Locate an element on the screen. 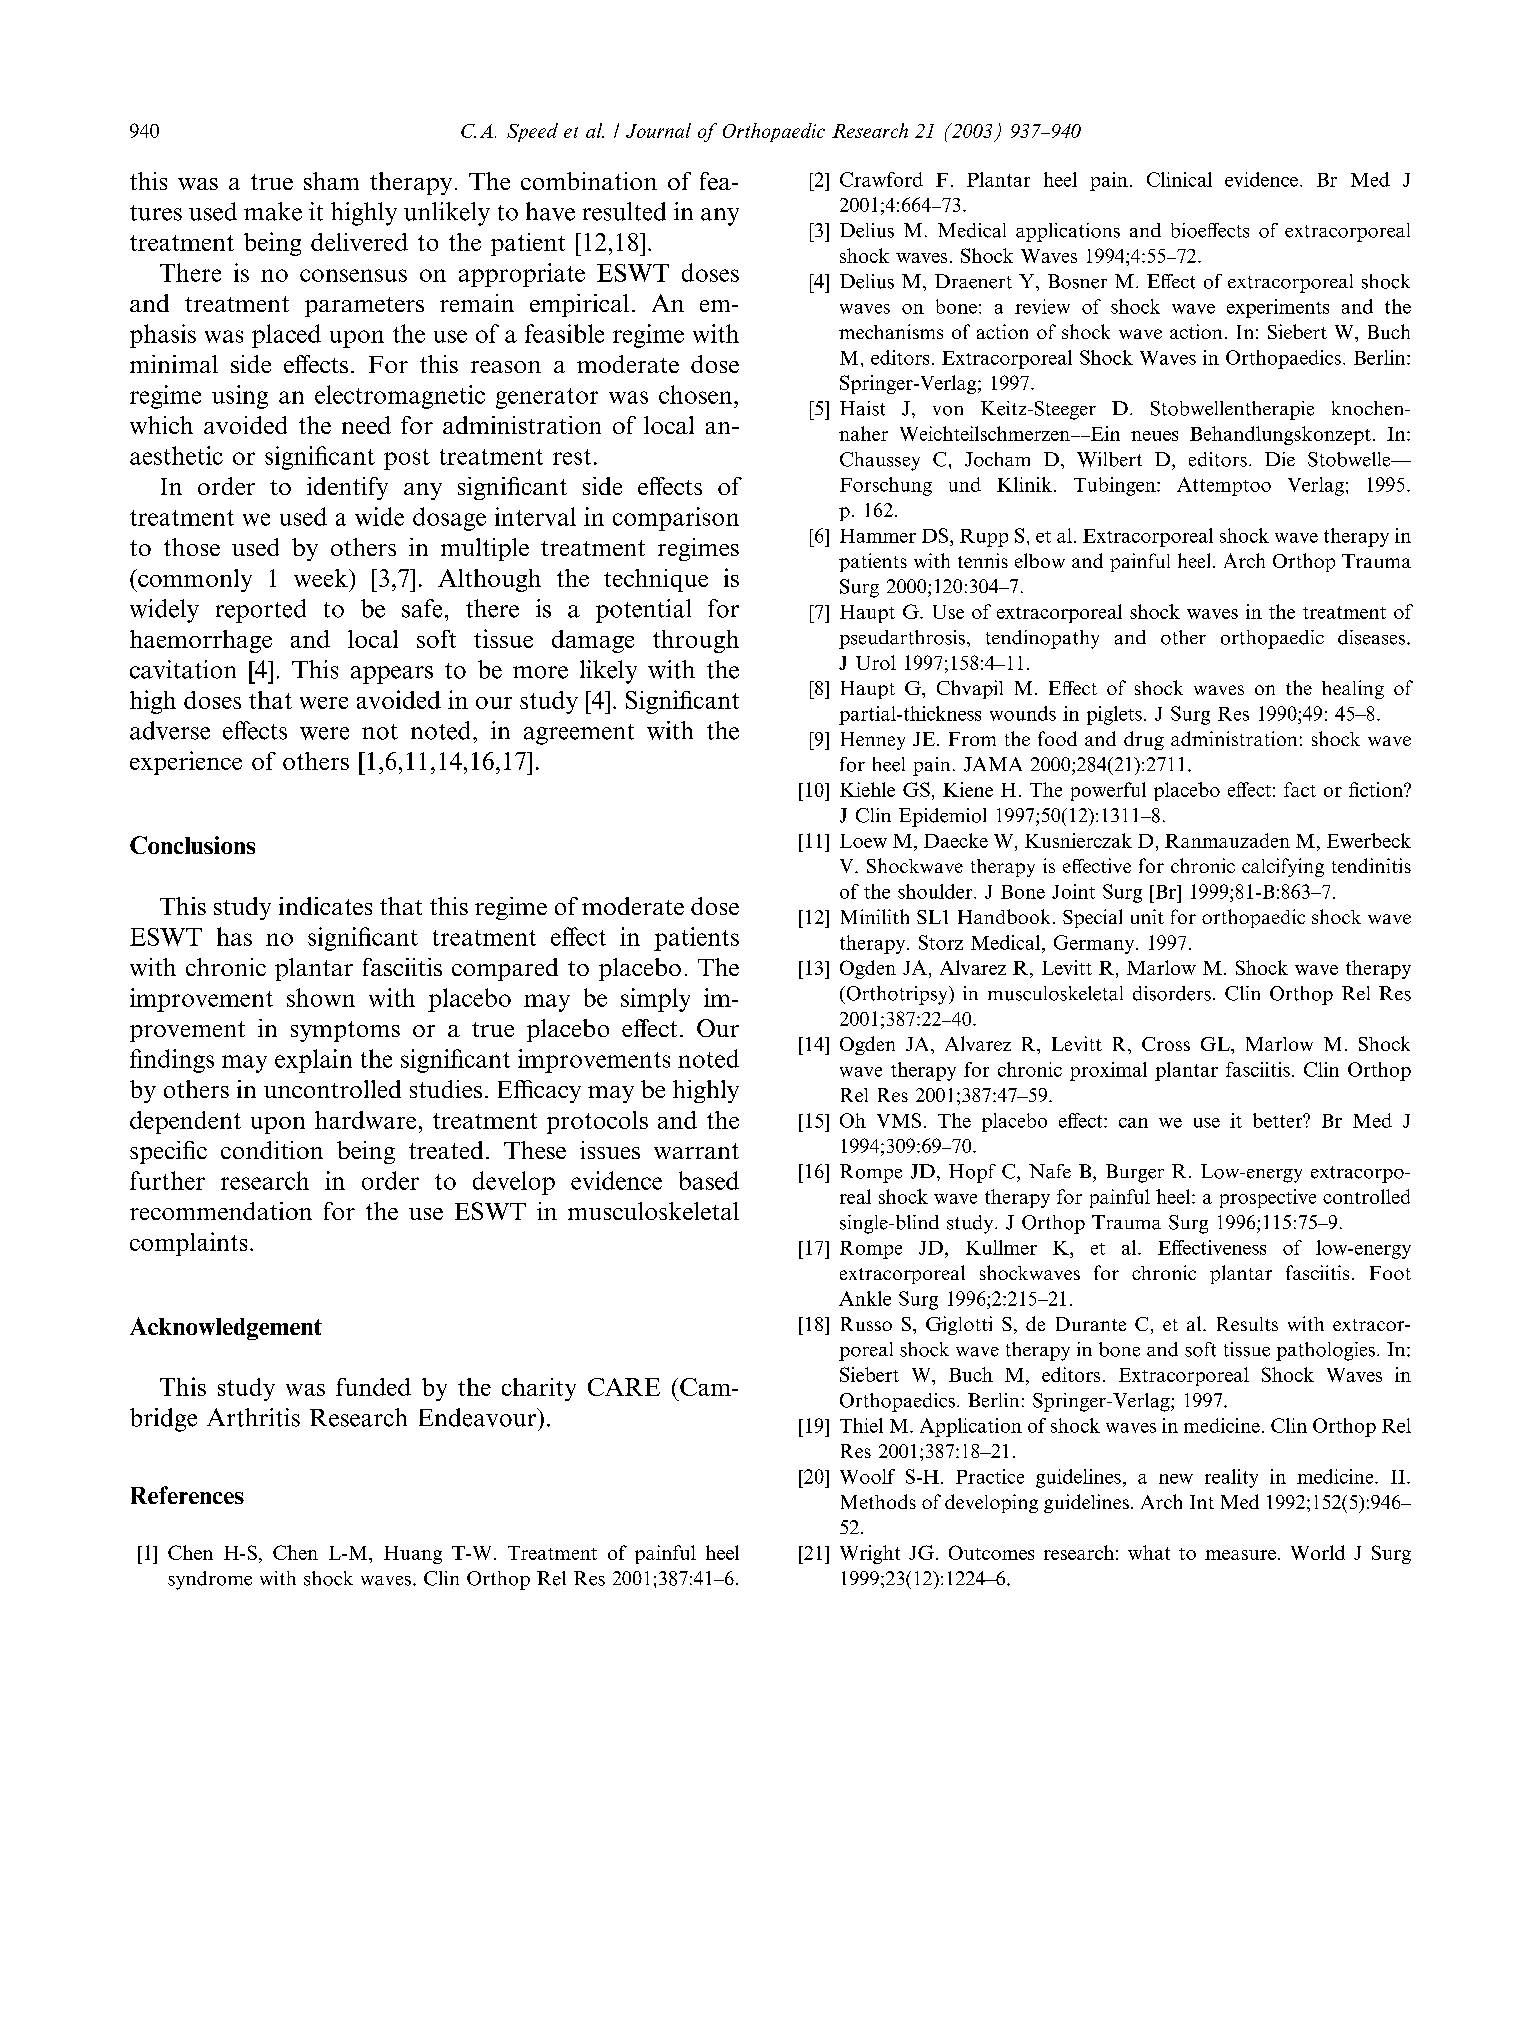 The height and width of the screenshot is (2027, 1519). experiments is located at coordinates (1278, 308).
